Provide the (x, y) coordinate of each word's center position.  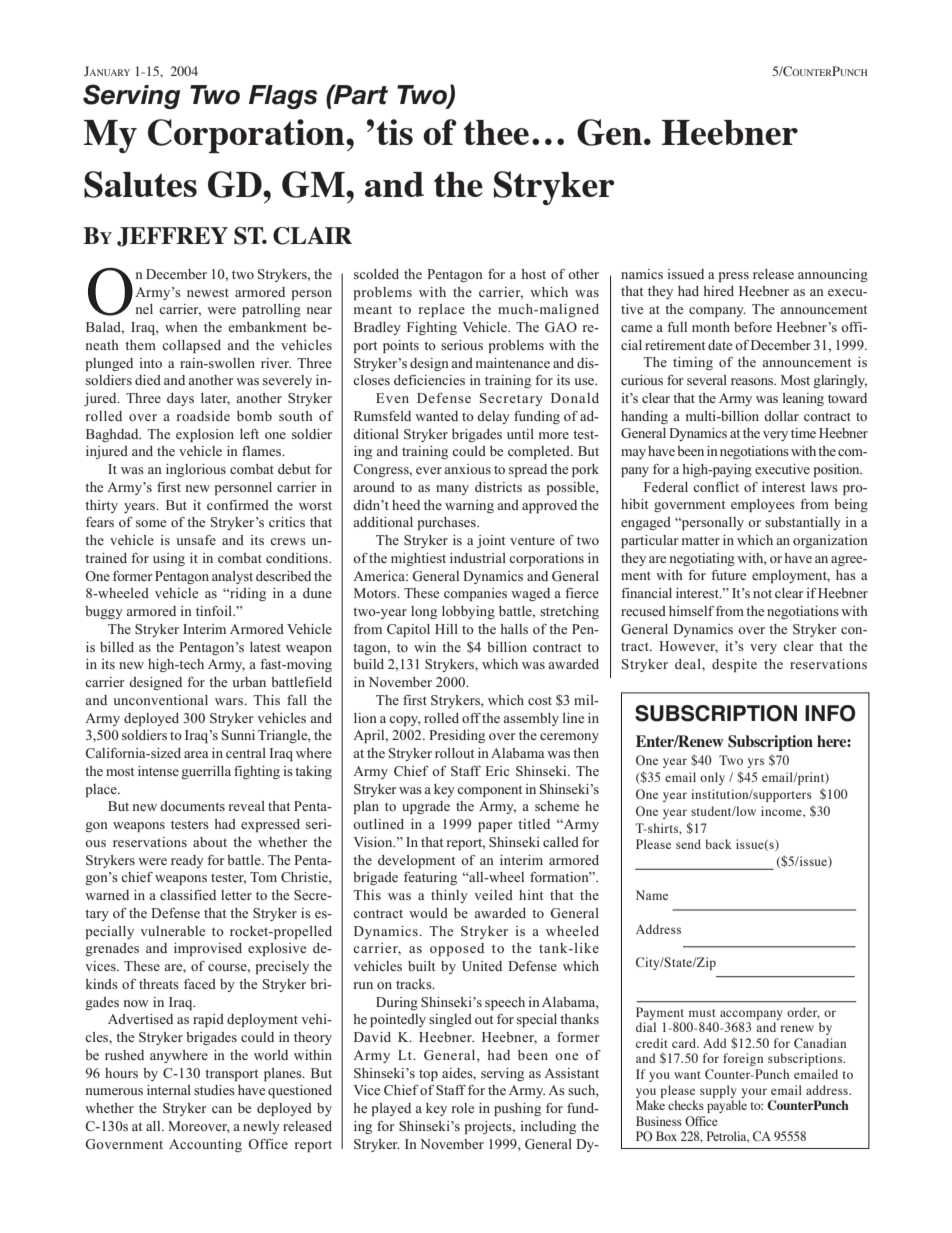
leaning (803, 399)
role (463, 1108)
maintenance (513, 363)
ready (187, 861)
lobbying (468, 612)
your (754, 1093)
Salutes (140, 184)
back (719, 844)
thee (496, 132)
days (180, 399)
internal (169, 1090)
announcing (833, 275)
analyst (232, 577)
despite (734, 665)
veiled (493, 895)
